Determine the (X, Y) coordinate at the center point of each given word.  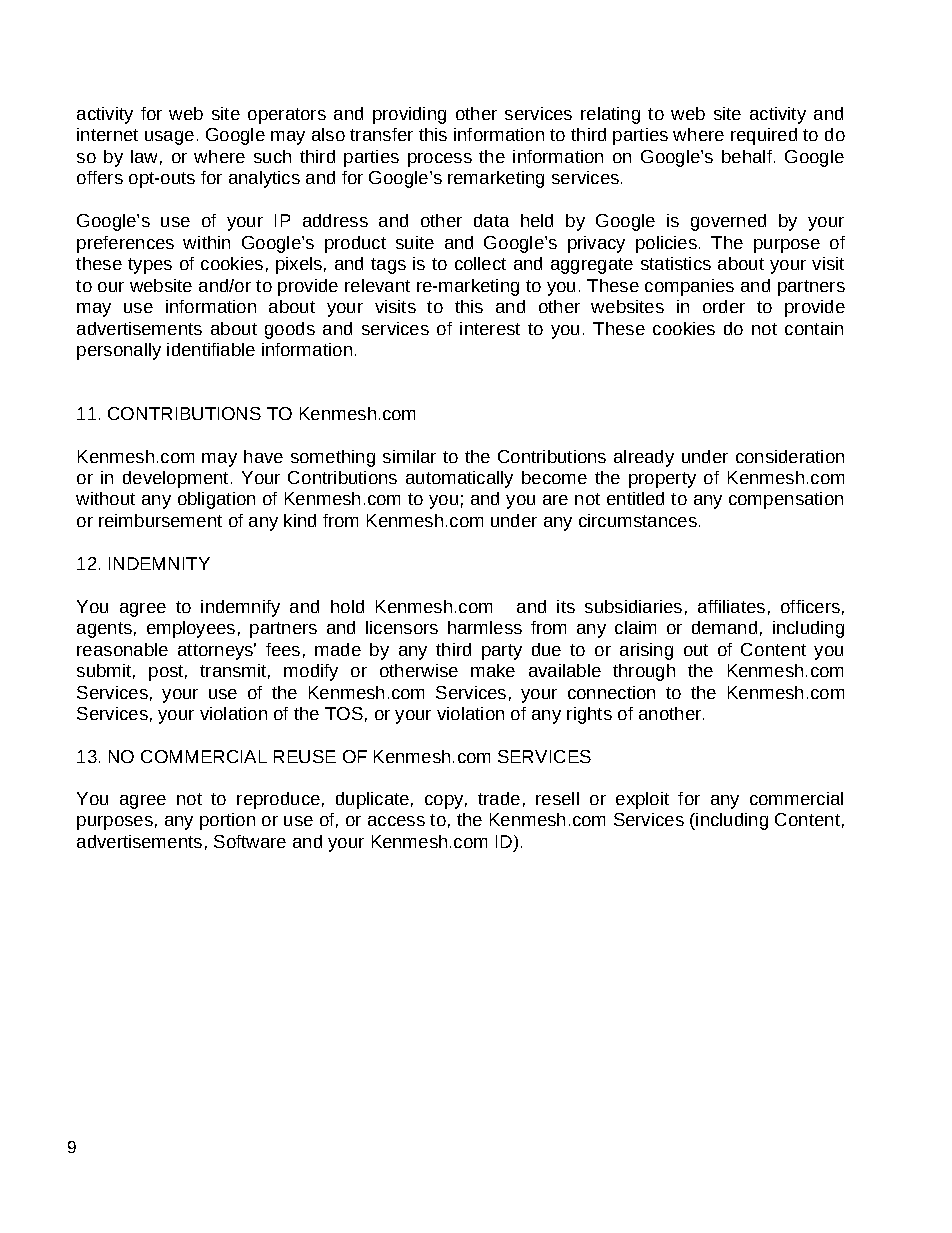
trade (499, 798)
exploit (642, 800)
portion (227, 821)
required (764, 136)
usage (169, 138)
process (440, 160)
